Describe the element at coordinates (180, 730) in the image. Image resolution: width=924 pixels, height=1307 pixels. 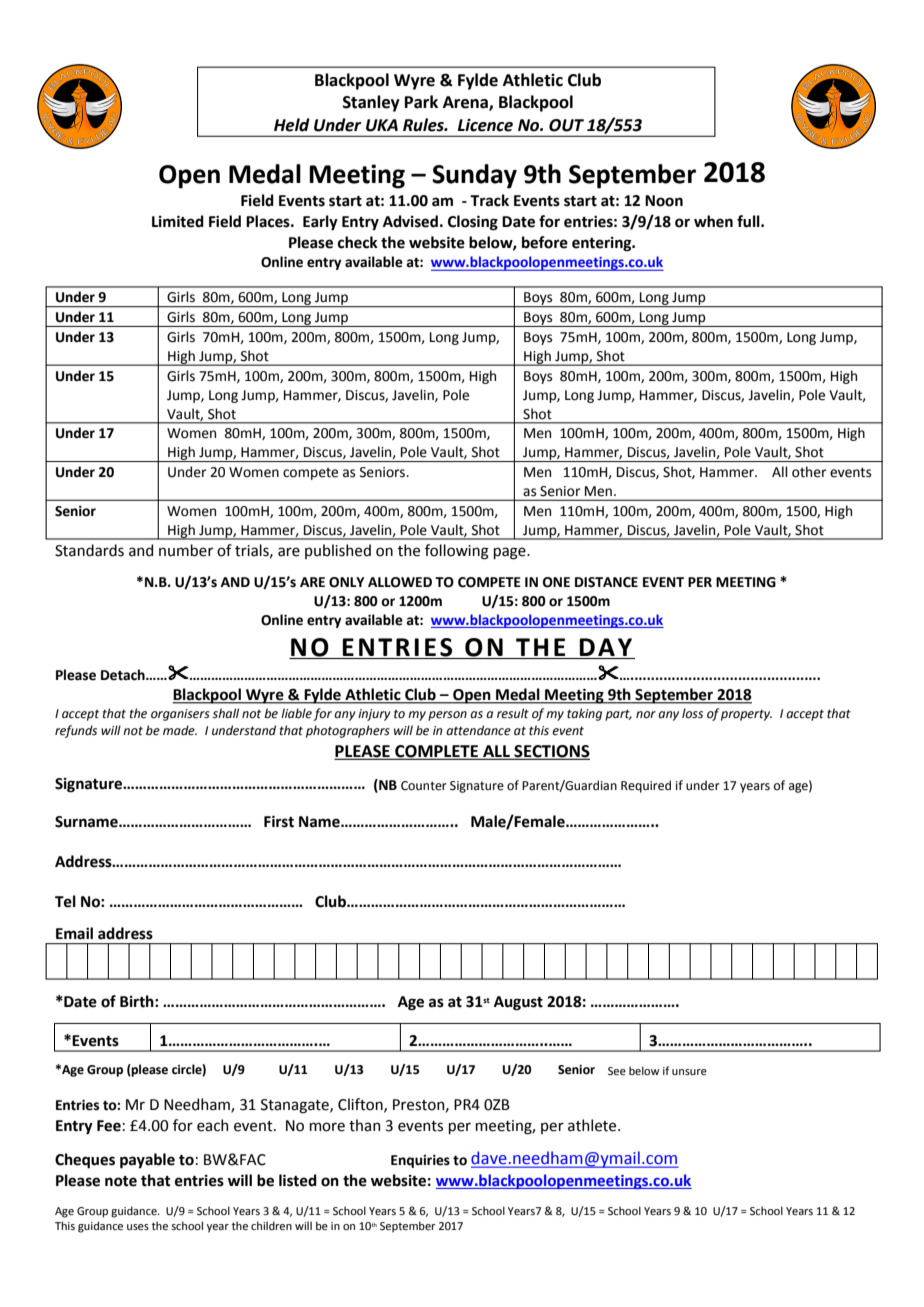
I see `made` at that location.
